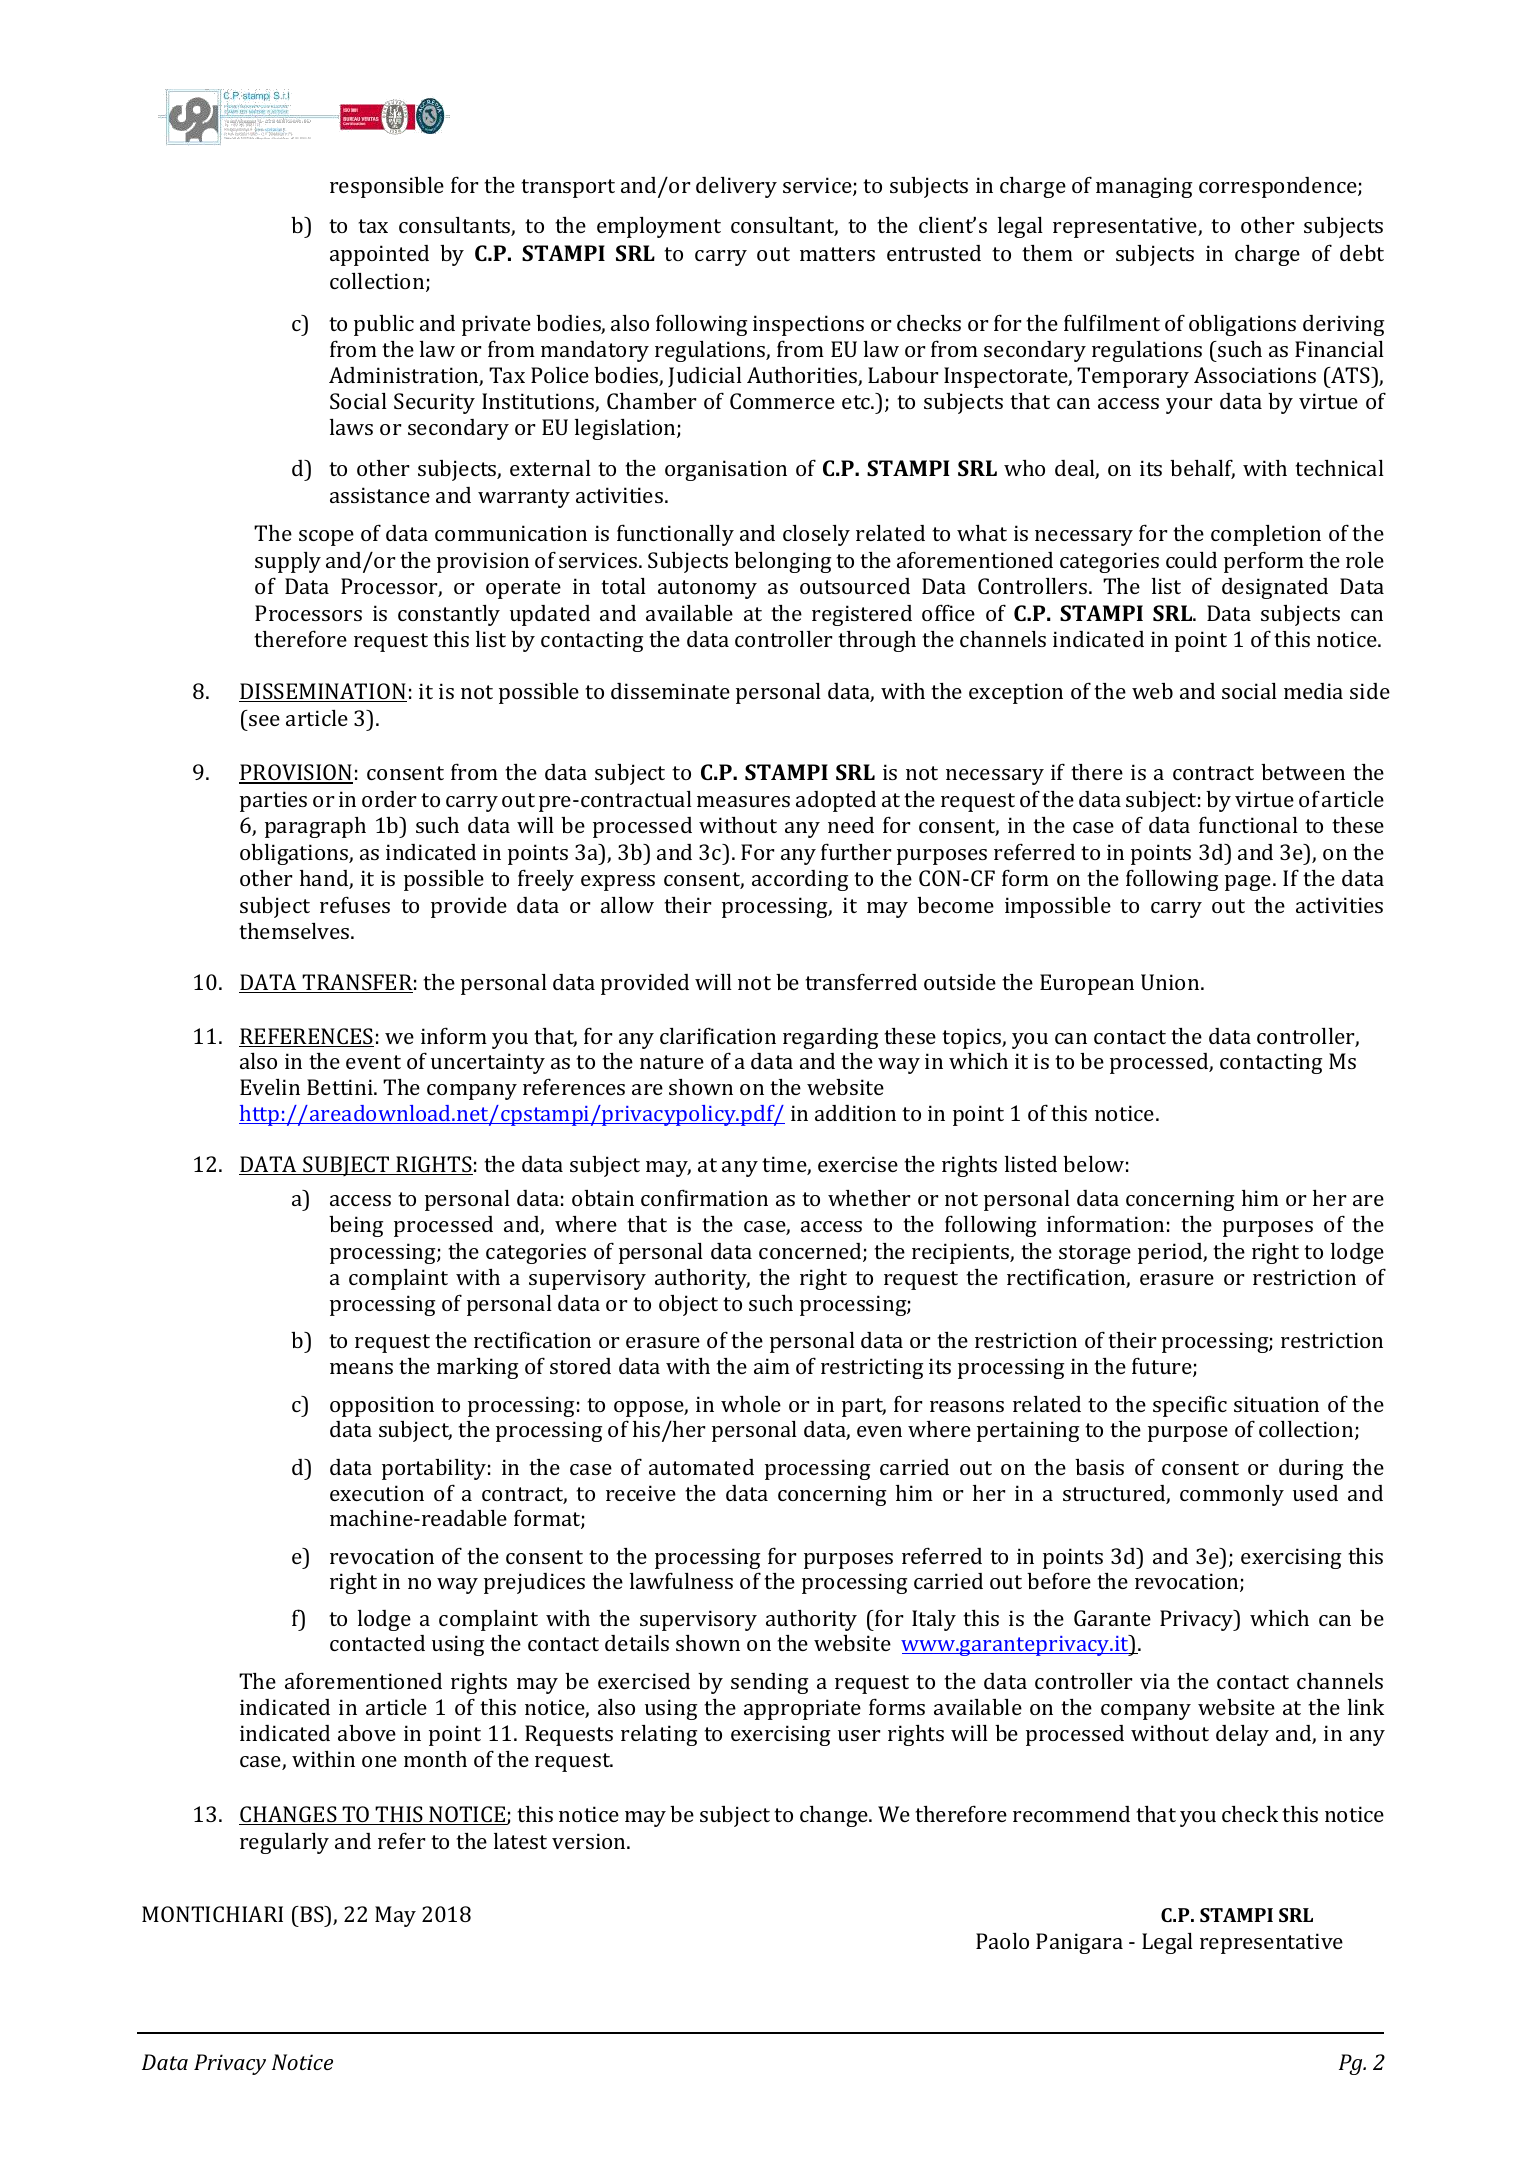 Image resolution: width=1531 pixels, height=2166 pixels. I want to click on responsible, so click(387, 187).
